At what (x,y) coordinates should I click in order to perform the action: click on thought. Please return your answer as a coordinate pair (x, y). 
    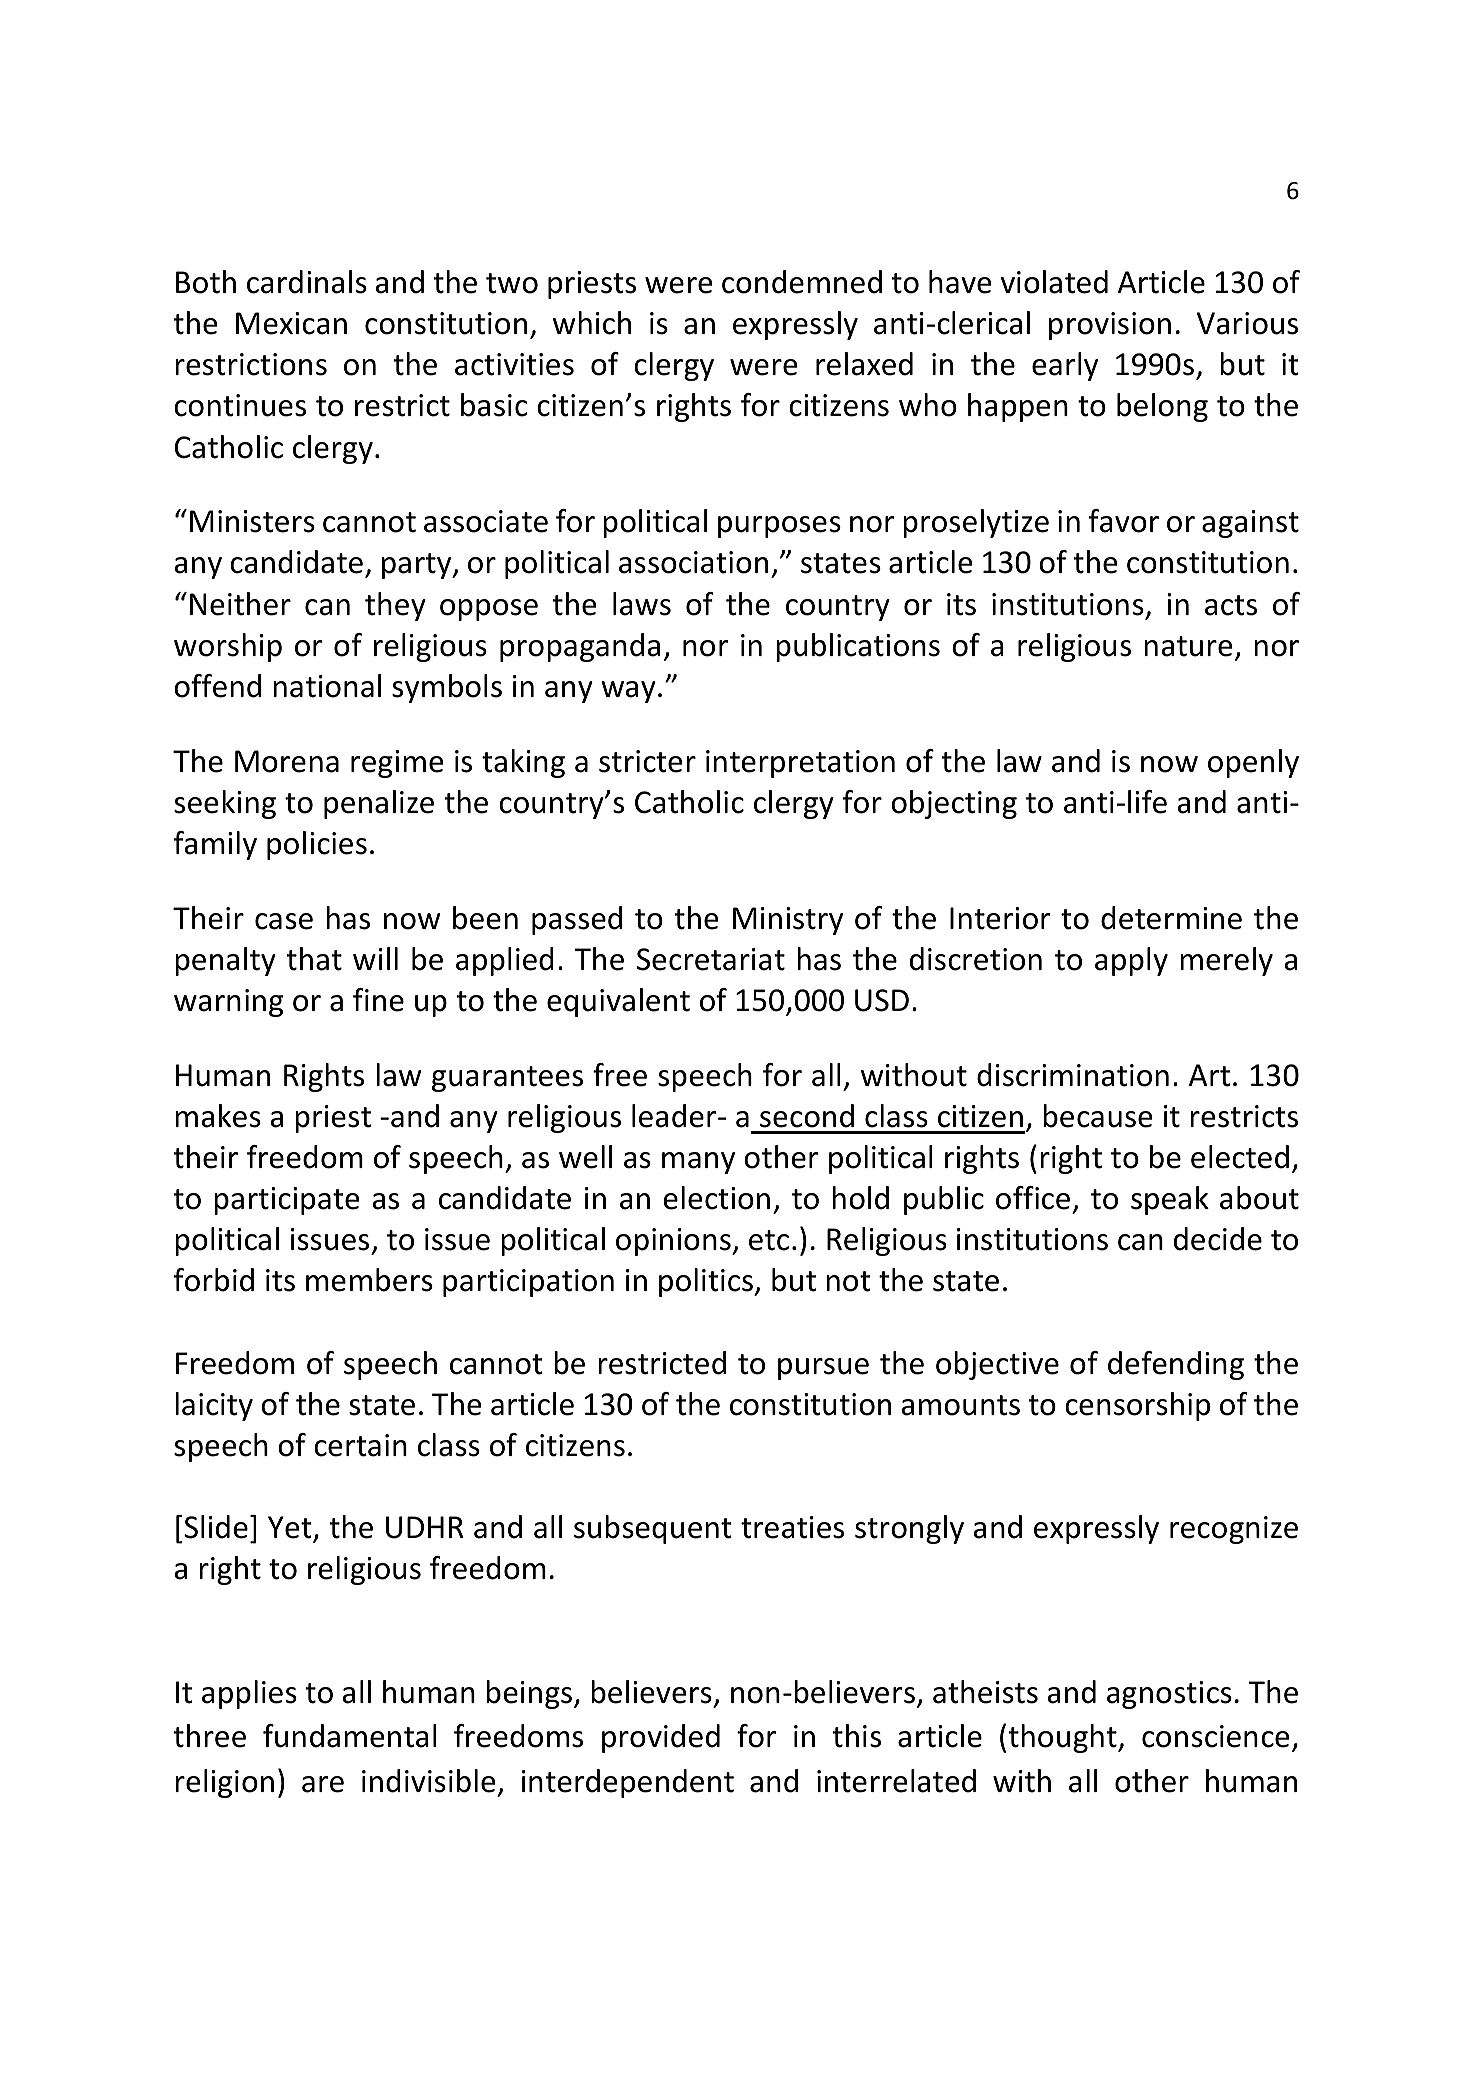
    Looking at the image, I should click on (1064, 1738).
